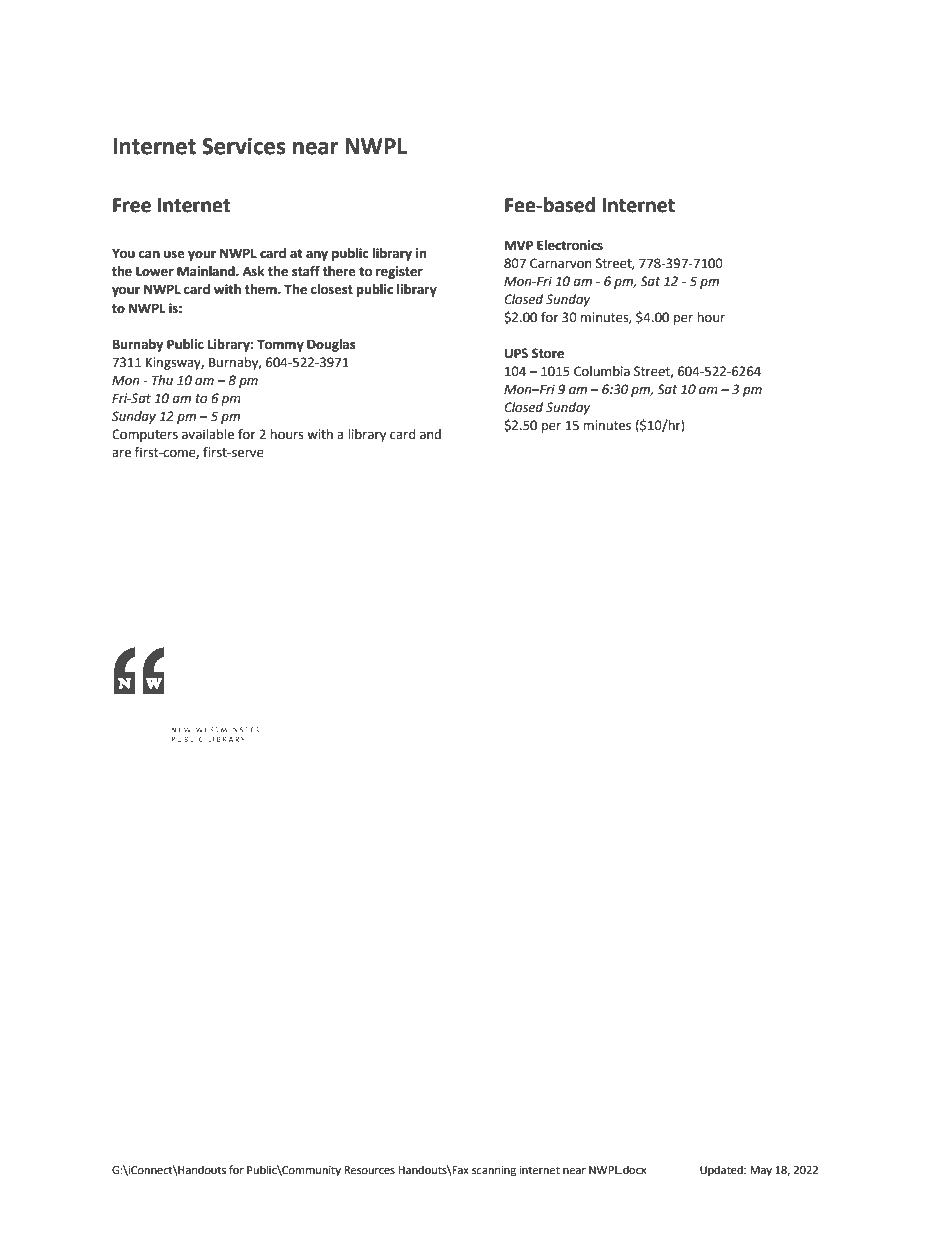 The height and width of the page is (1233, 952). What do you see at coordinates (244, 146) in the page?
I see `Services` at bounding box center [244, 146].
